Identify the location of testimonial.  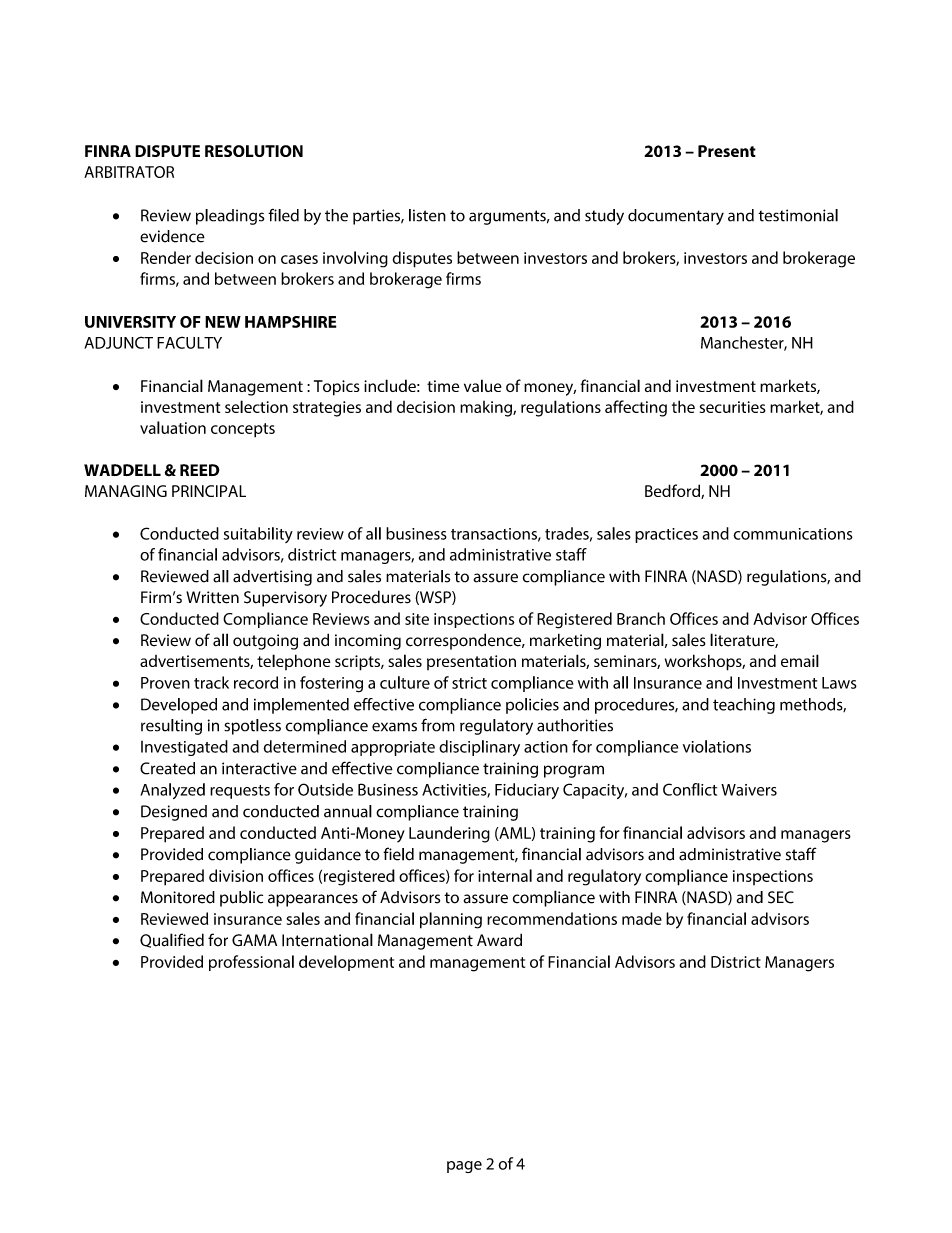
(798, 215).
